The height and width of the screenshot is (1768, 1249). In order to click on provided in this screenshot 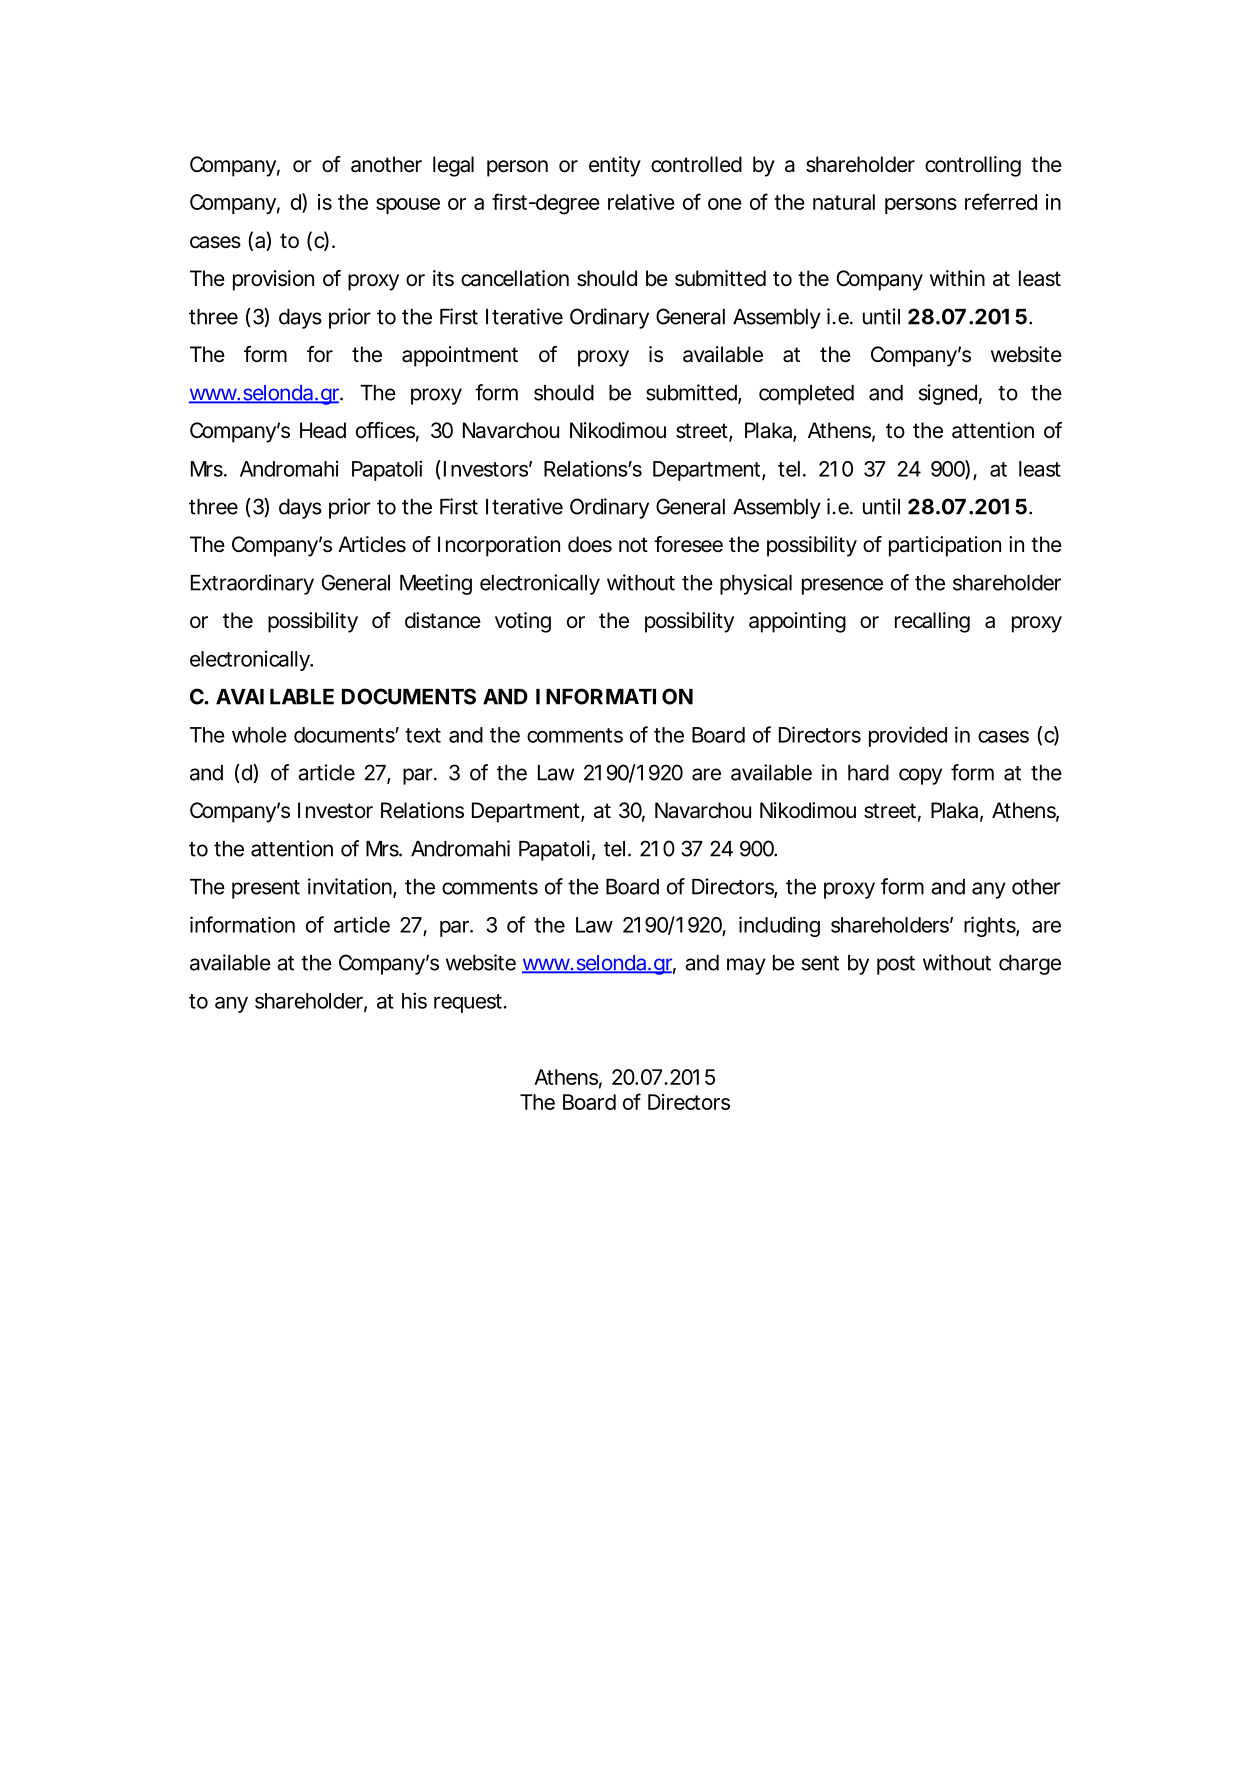, I will do `click(908, 736)`.
